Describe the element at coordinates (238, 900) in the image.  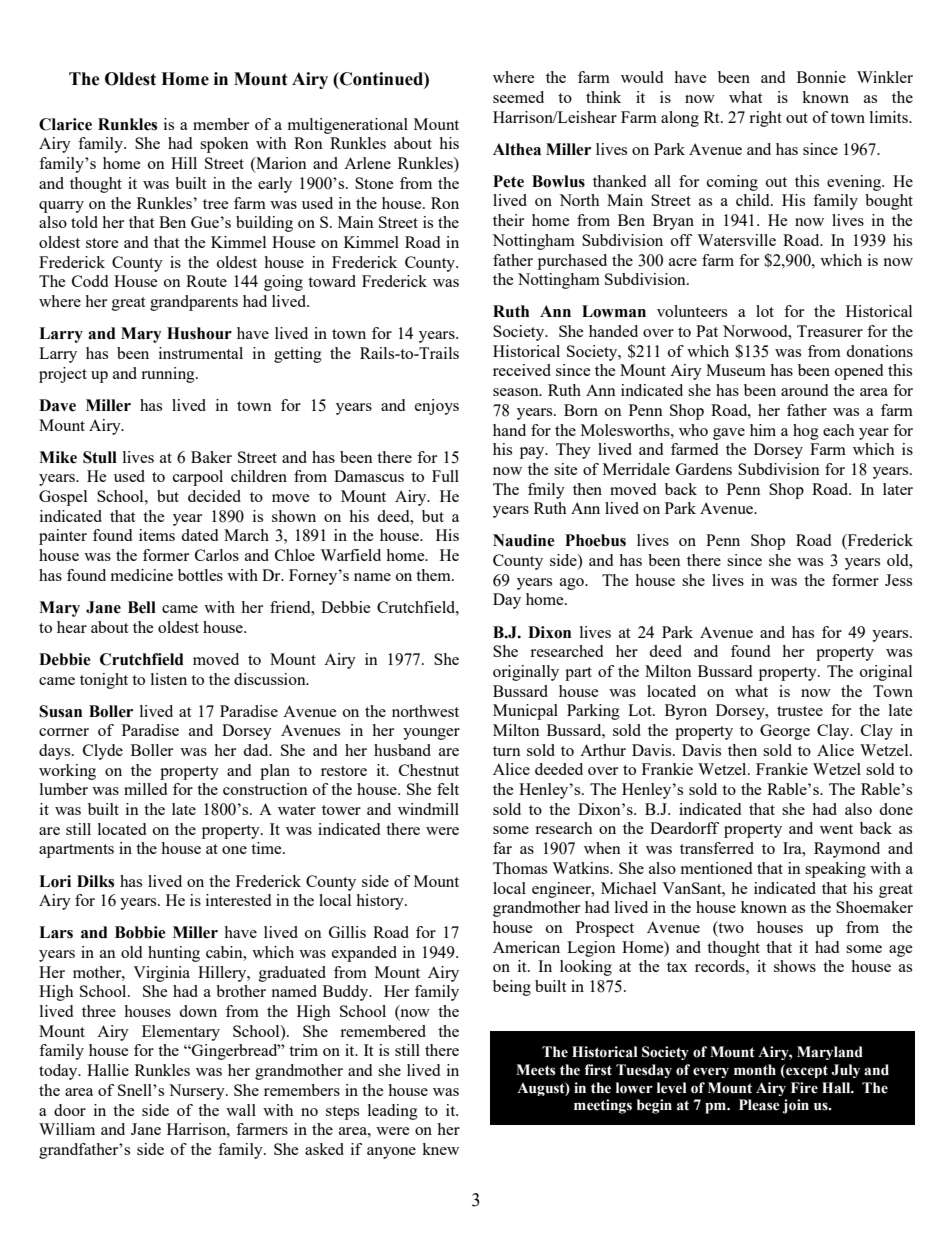
I see `interested` at that location.
